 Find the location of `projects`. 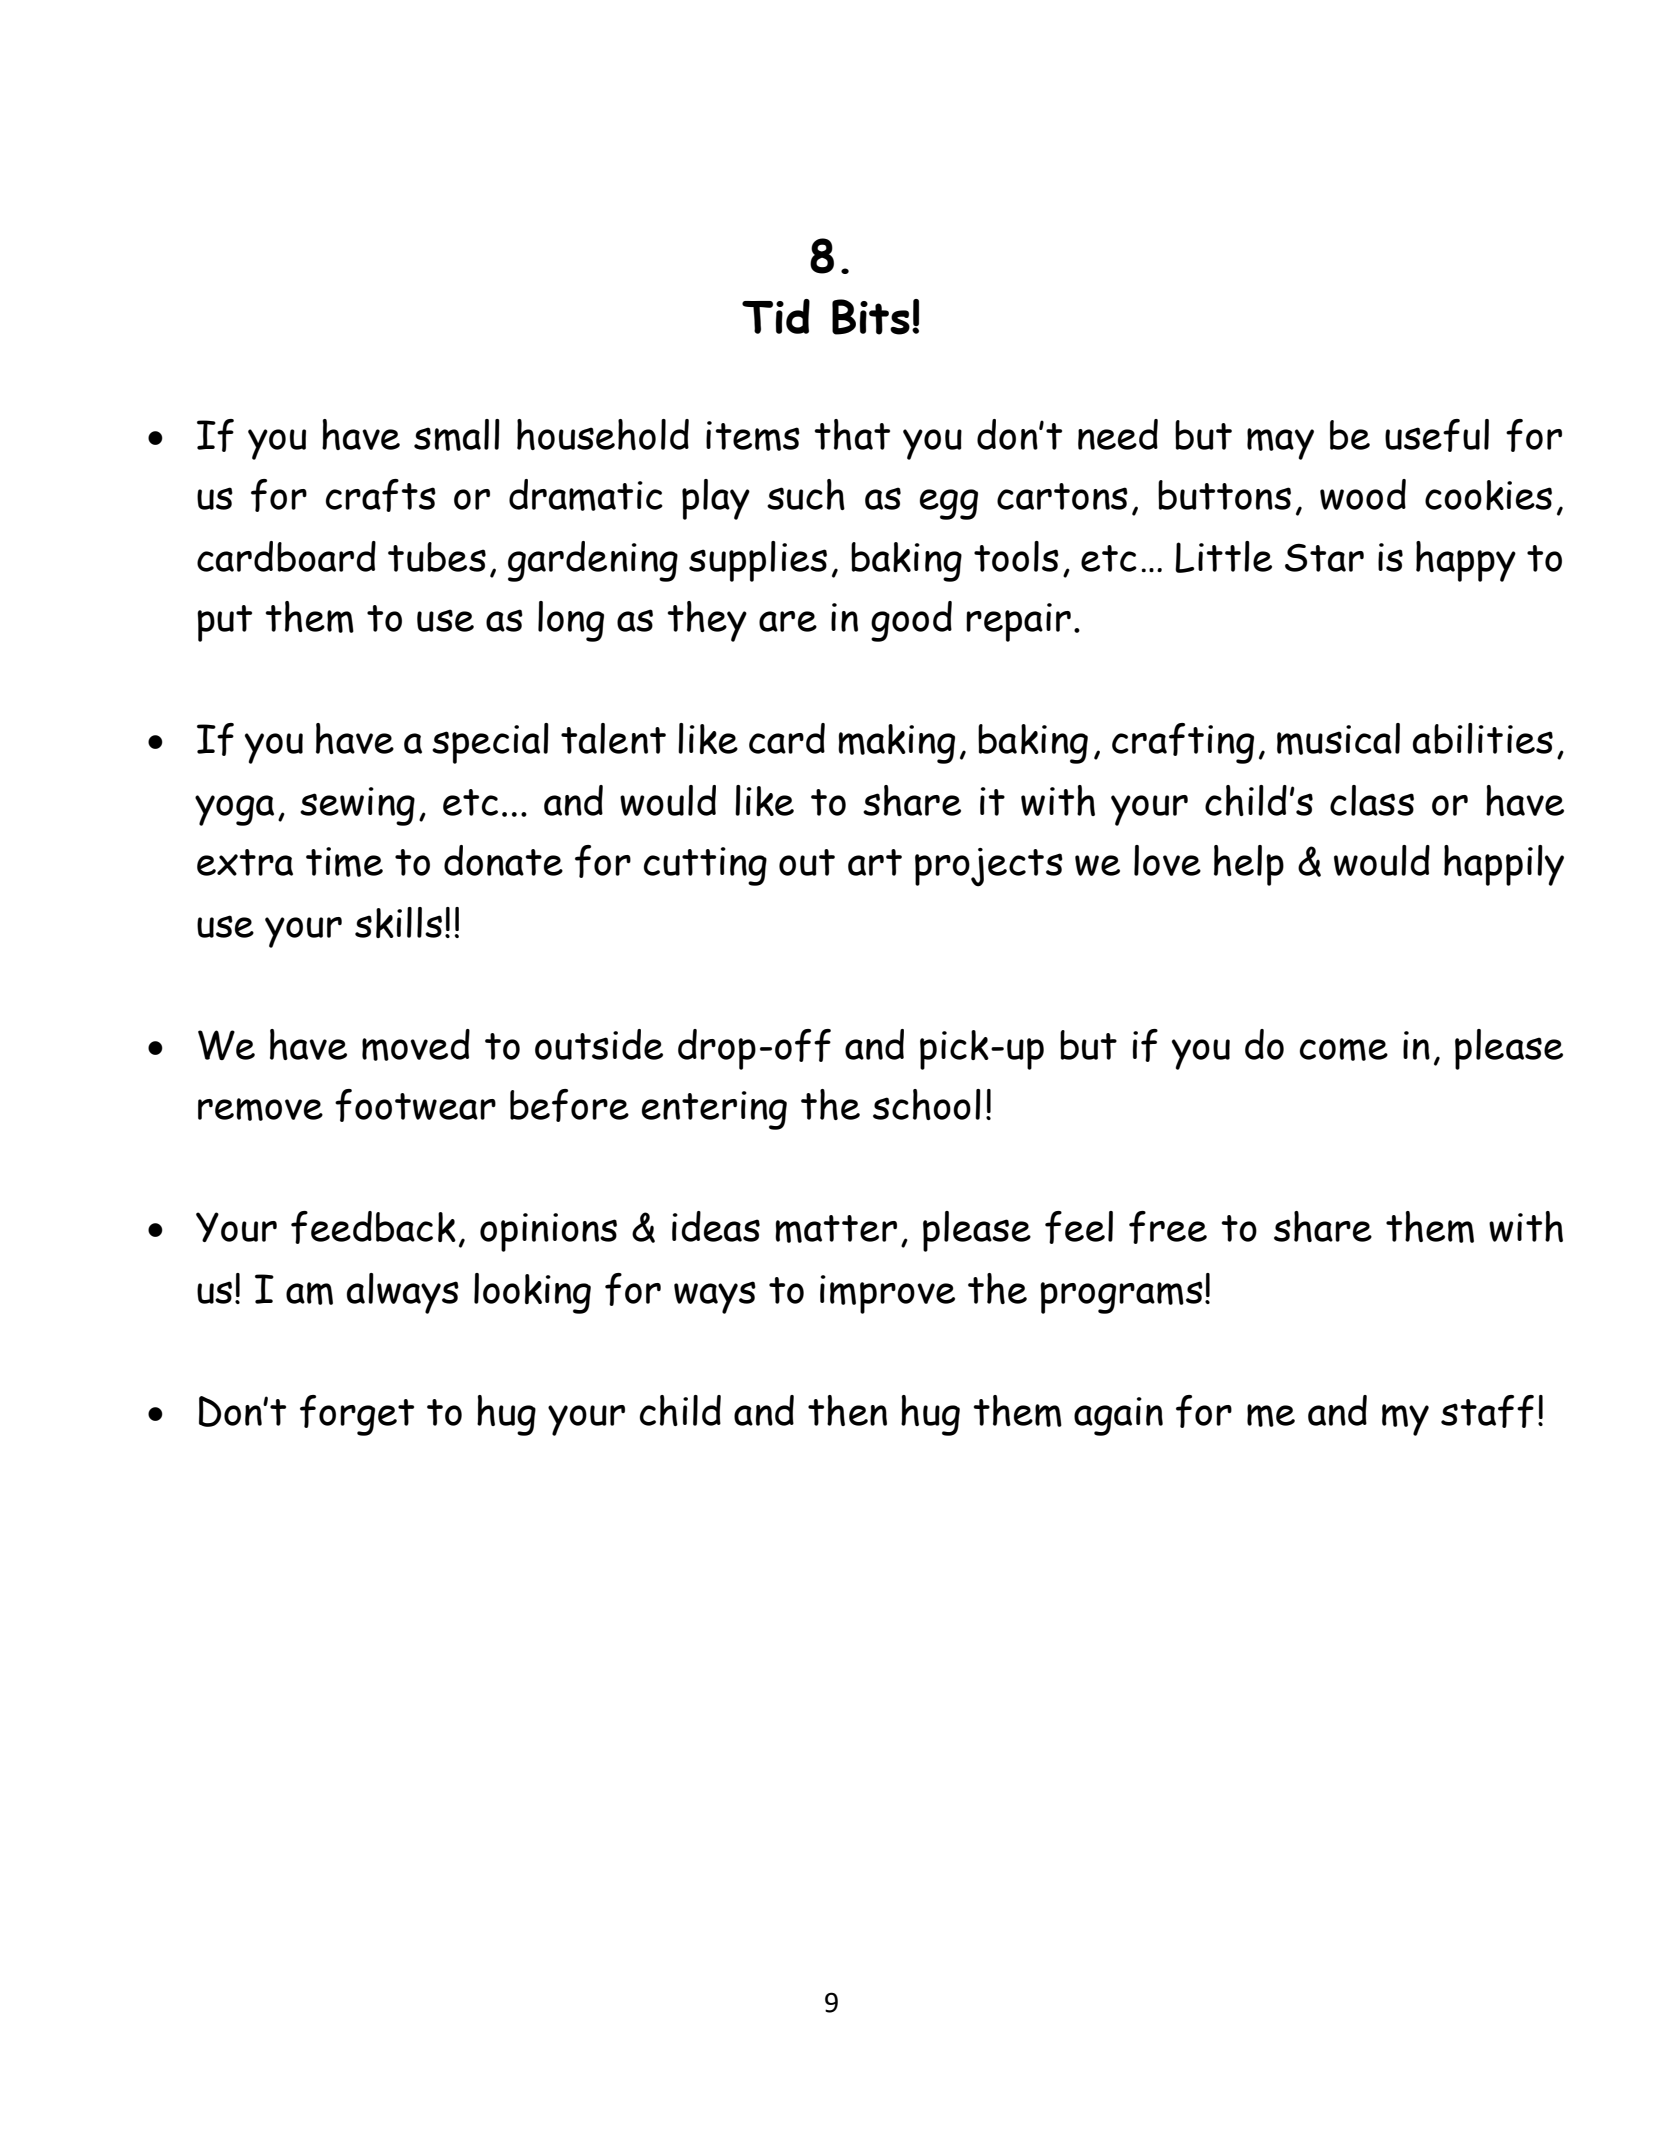

projects is located at coordinates (989, 867).
